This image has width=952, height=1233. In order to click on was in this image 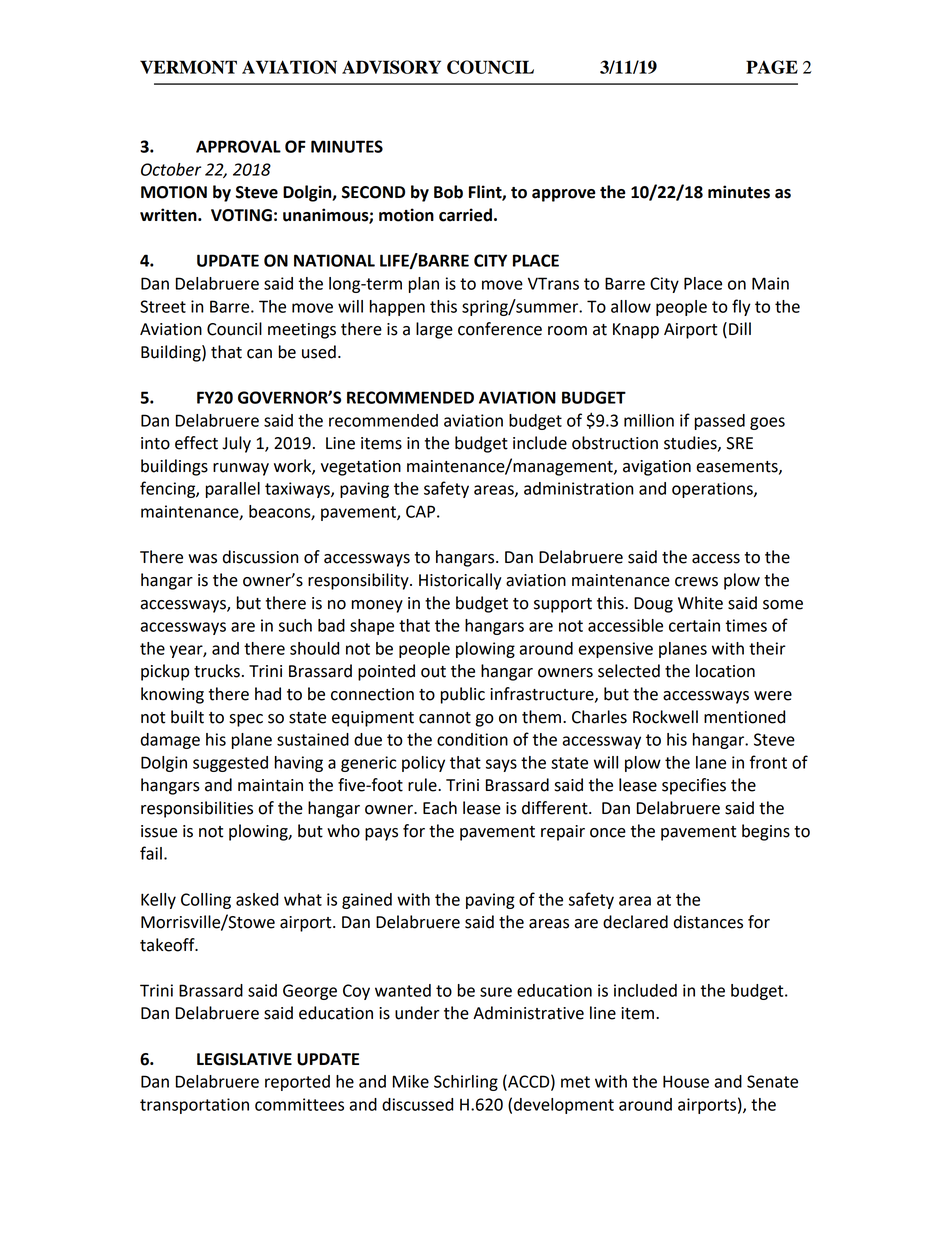, I will do `click(202, 559)`.
